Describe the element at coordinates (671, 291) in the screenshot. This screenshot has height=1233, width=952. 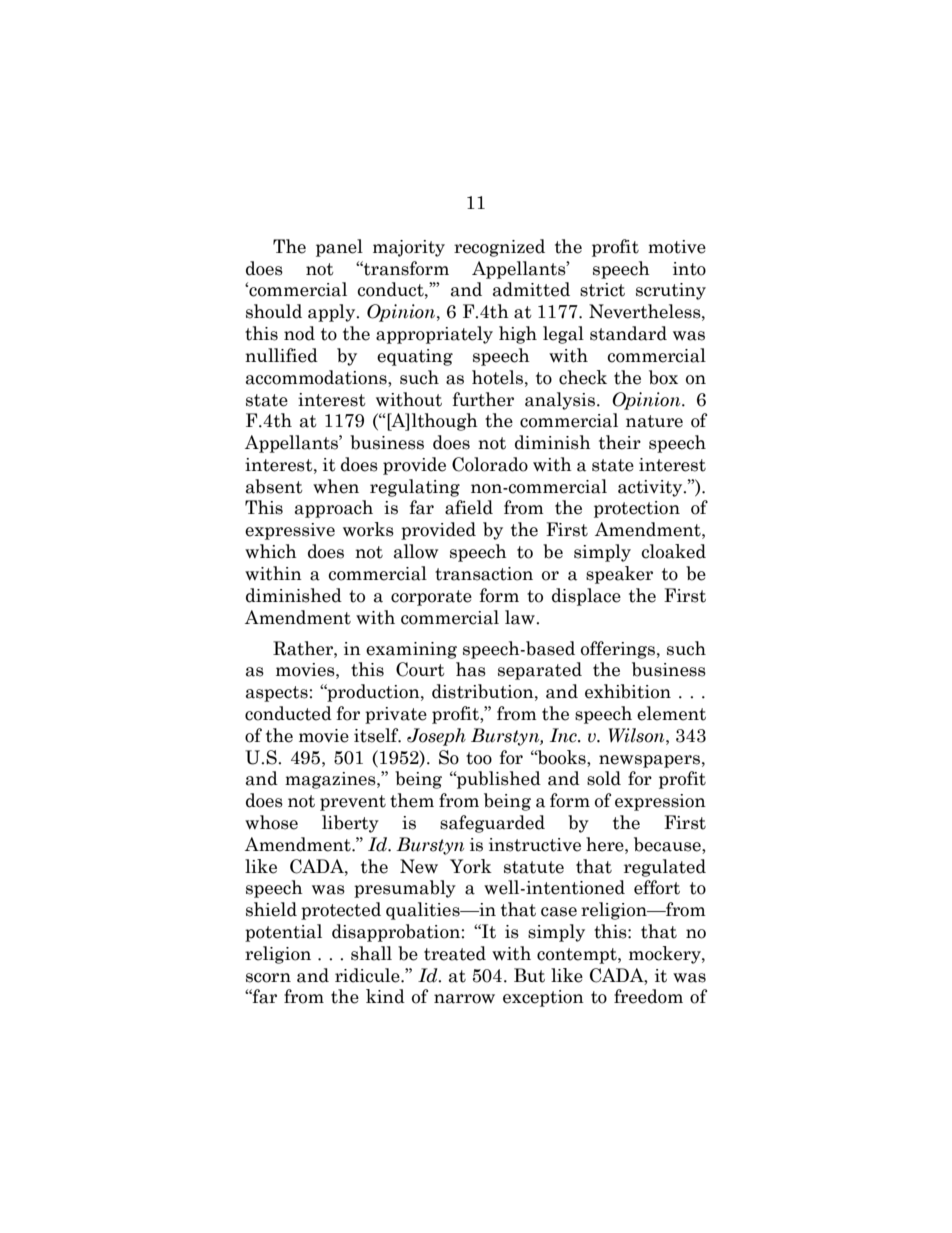
I see `scrutiny` at that location.
